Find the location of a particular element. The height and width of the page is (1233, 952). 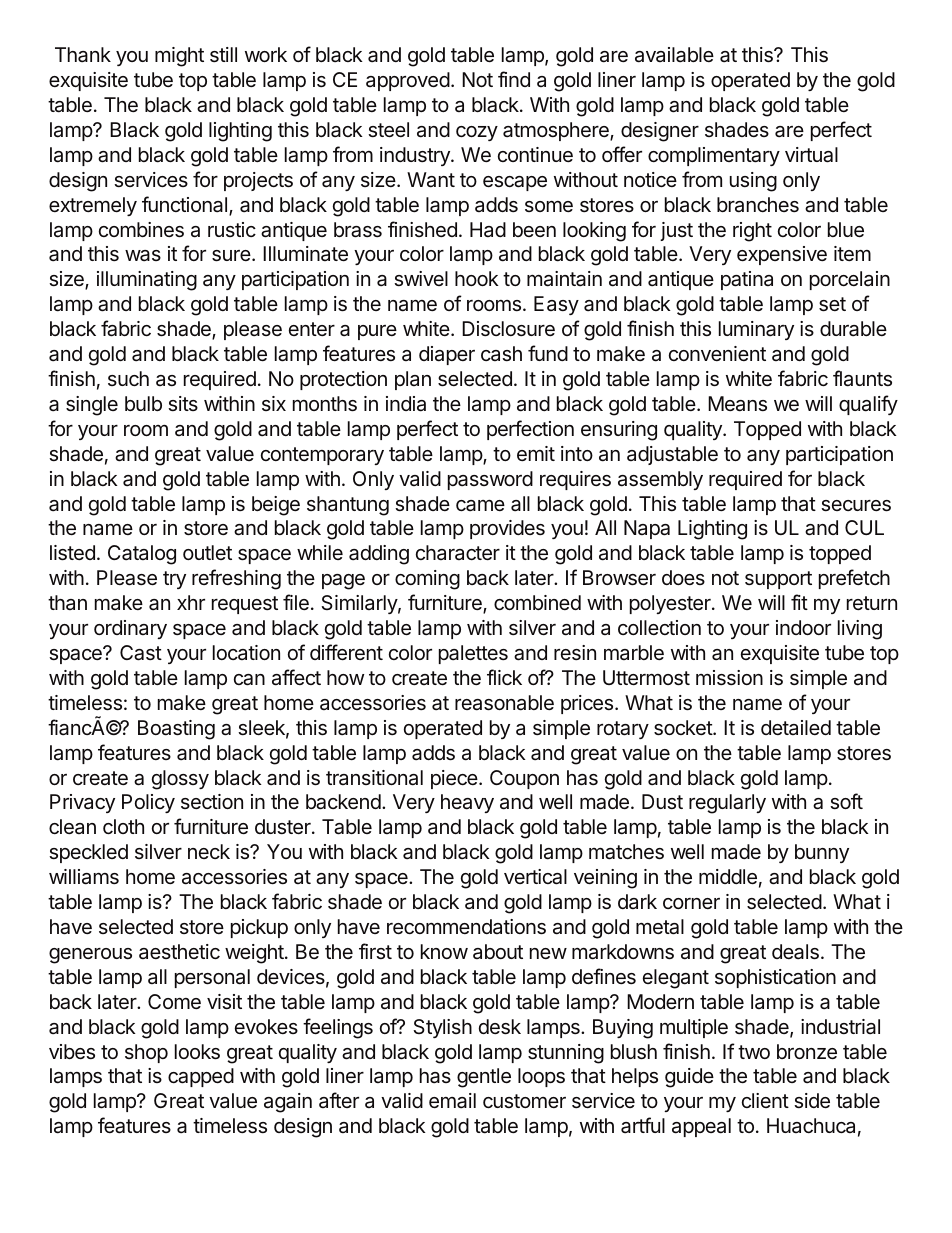

client is located at coordinates (765, 1100).
